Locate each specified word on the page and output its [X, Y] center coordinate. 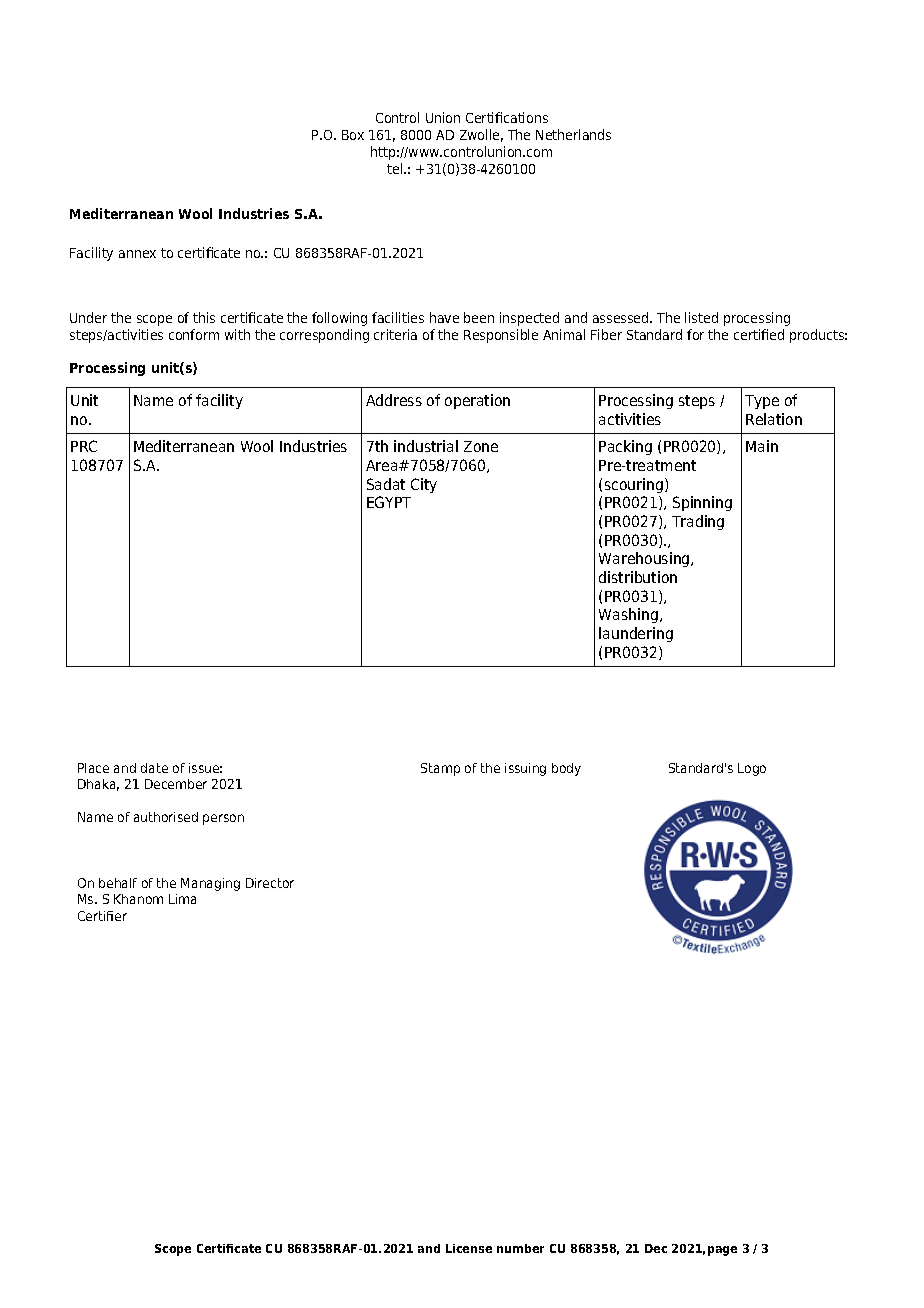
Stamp [440, 769]
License [469, 1248]
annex [137, 254]
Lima [182, 899]
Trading [698, 522]
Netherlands [573, 134]
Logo [752, 769]
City [424, 485]
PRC [84, 446]
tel [396, 168]
